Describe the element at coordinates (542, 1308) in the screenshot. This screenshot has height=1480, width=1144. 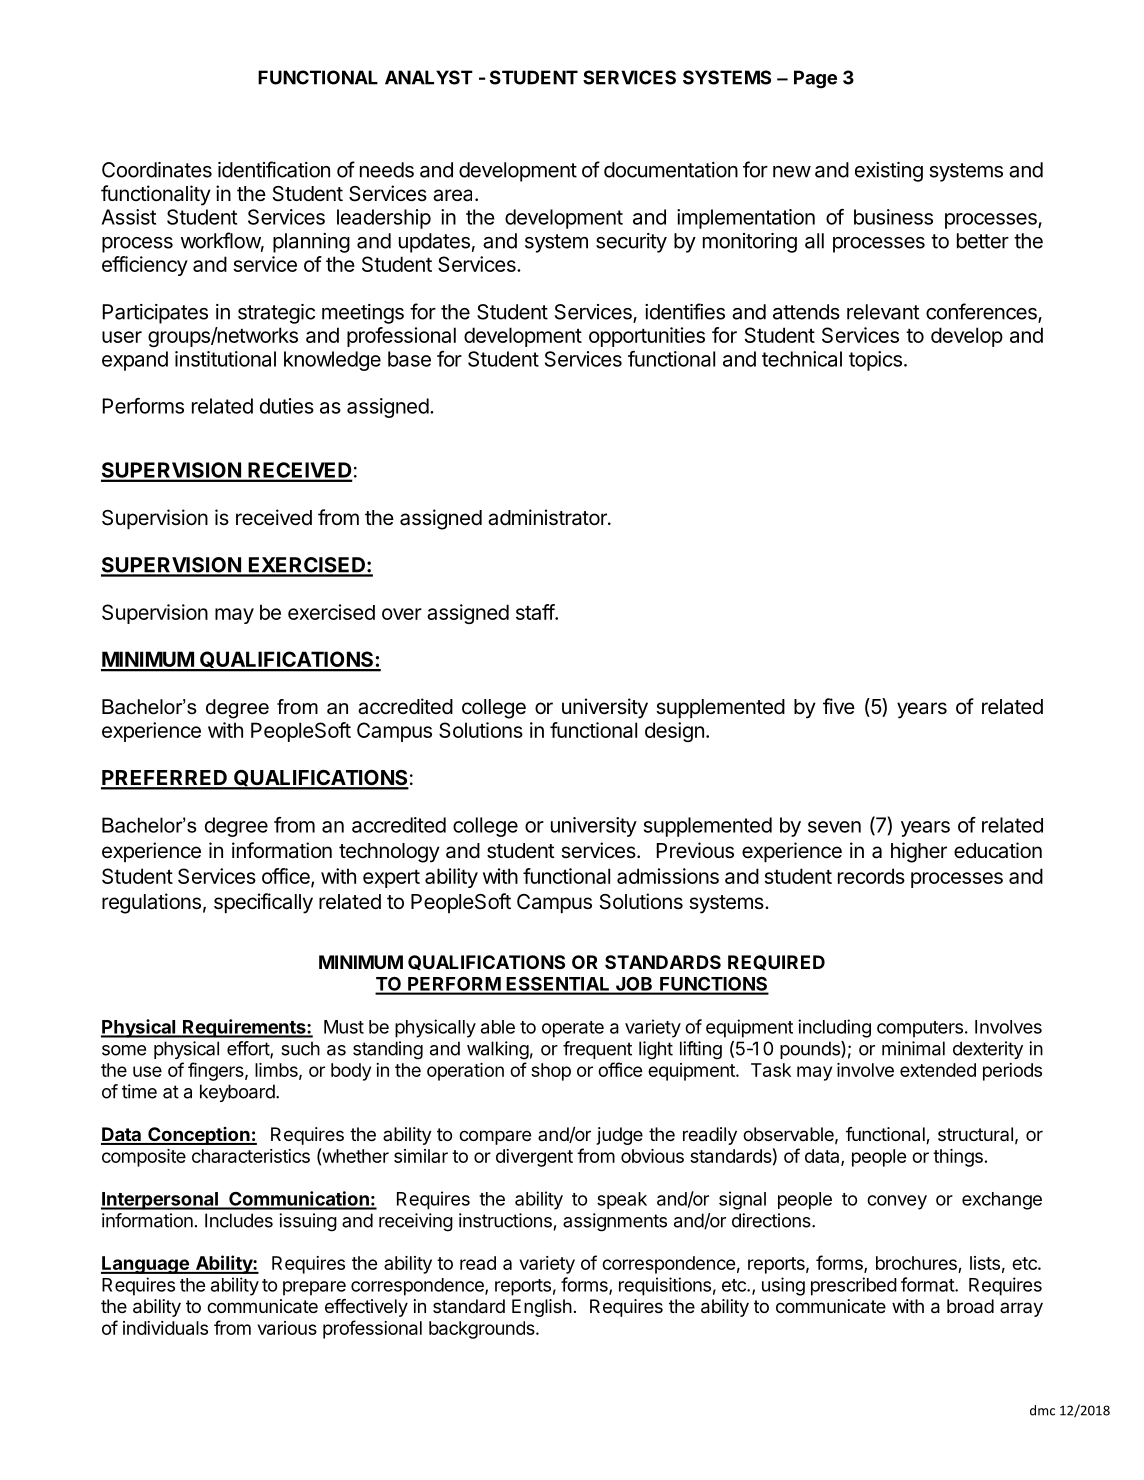
I see `English` at that location.
